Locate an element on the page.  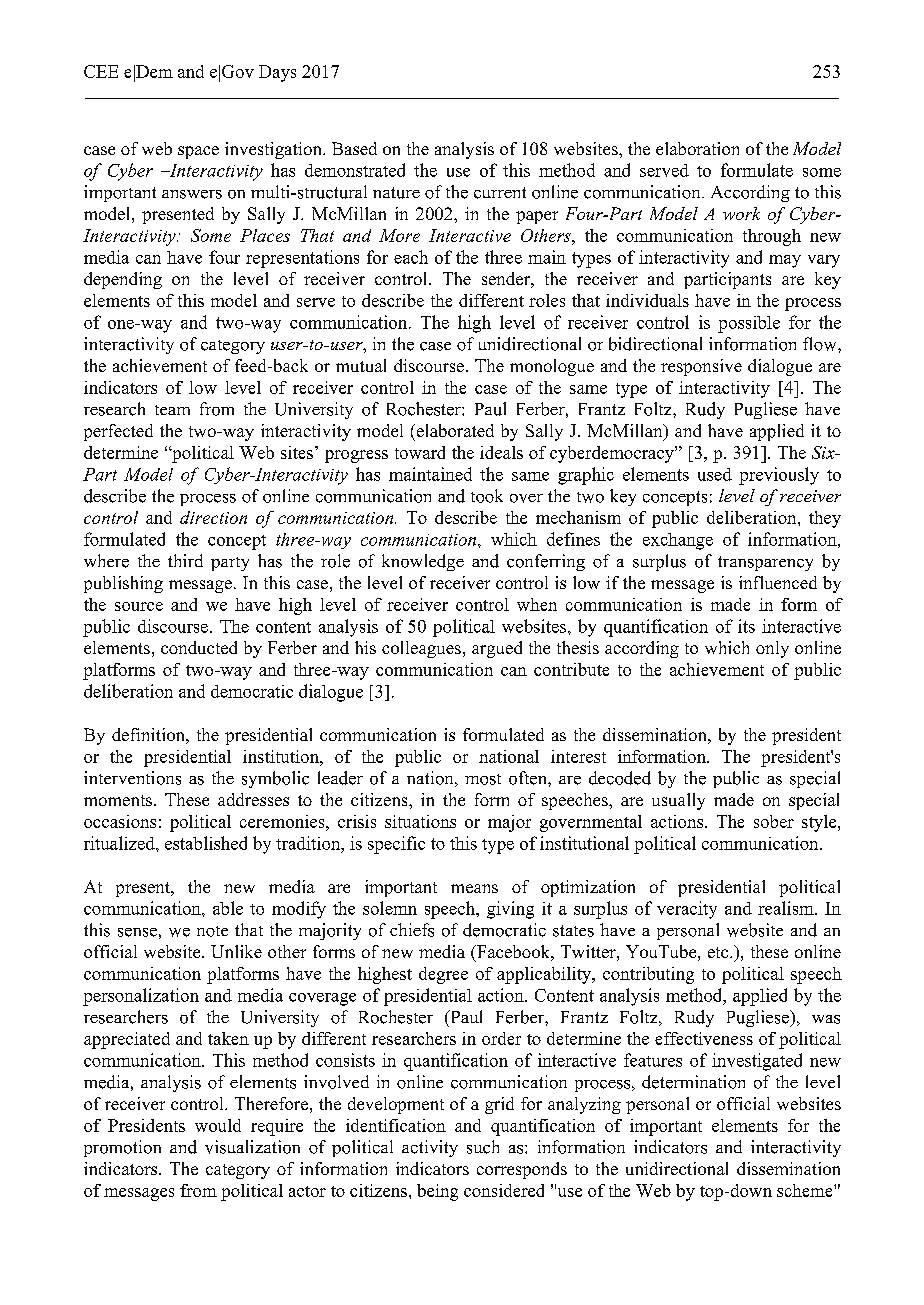
its is located at coordinates (746, 626).
